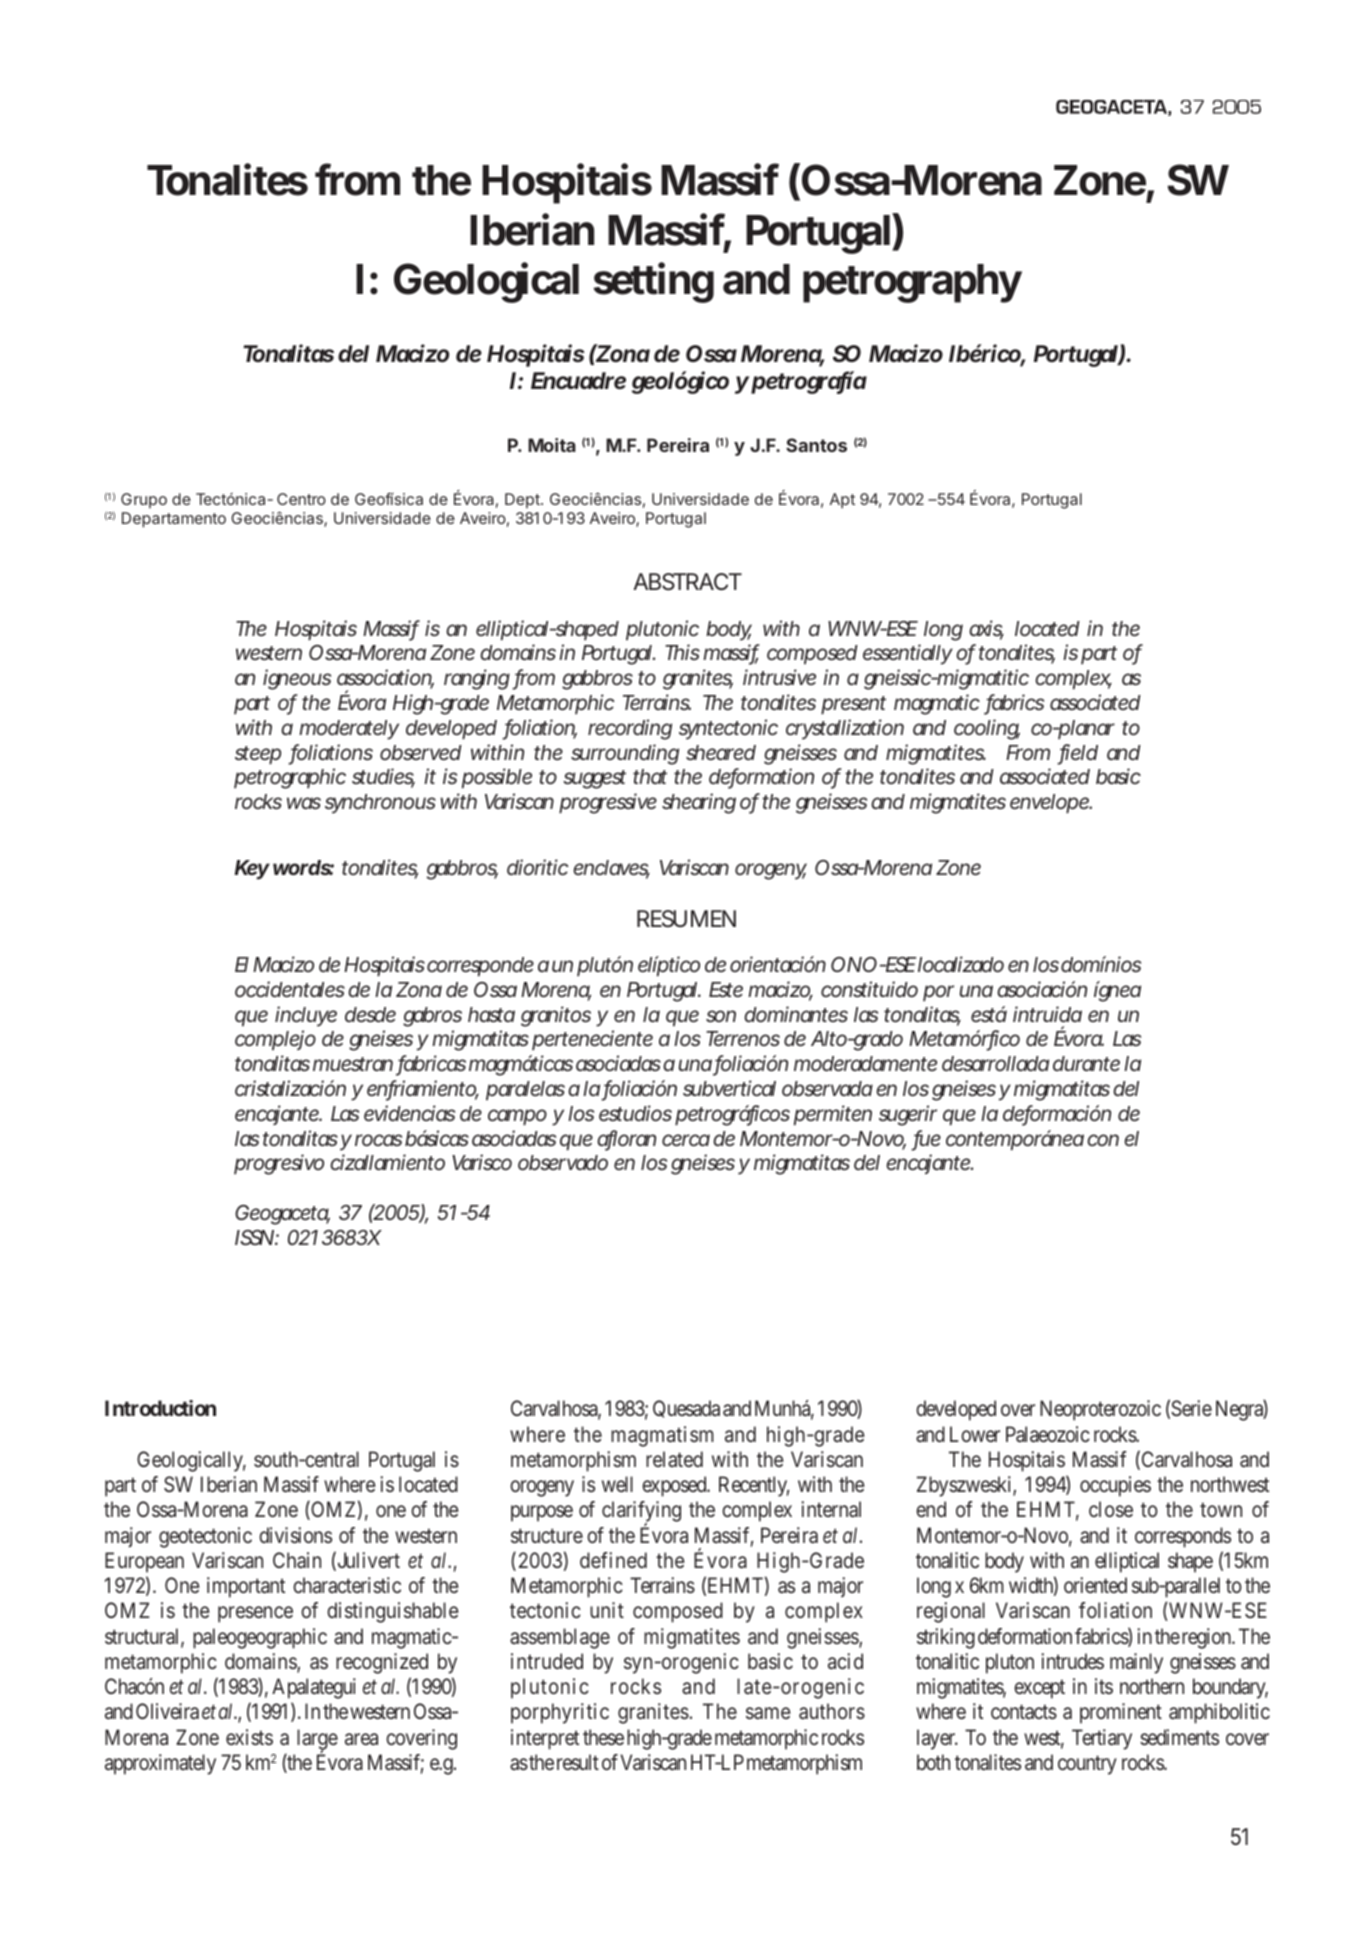 The height and width of the image is (1933, 1367). What do you see at coordinates (144, 500) in the image?
I see `Grupo` at bounding box center [144, 500].
